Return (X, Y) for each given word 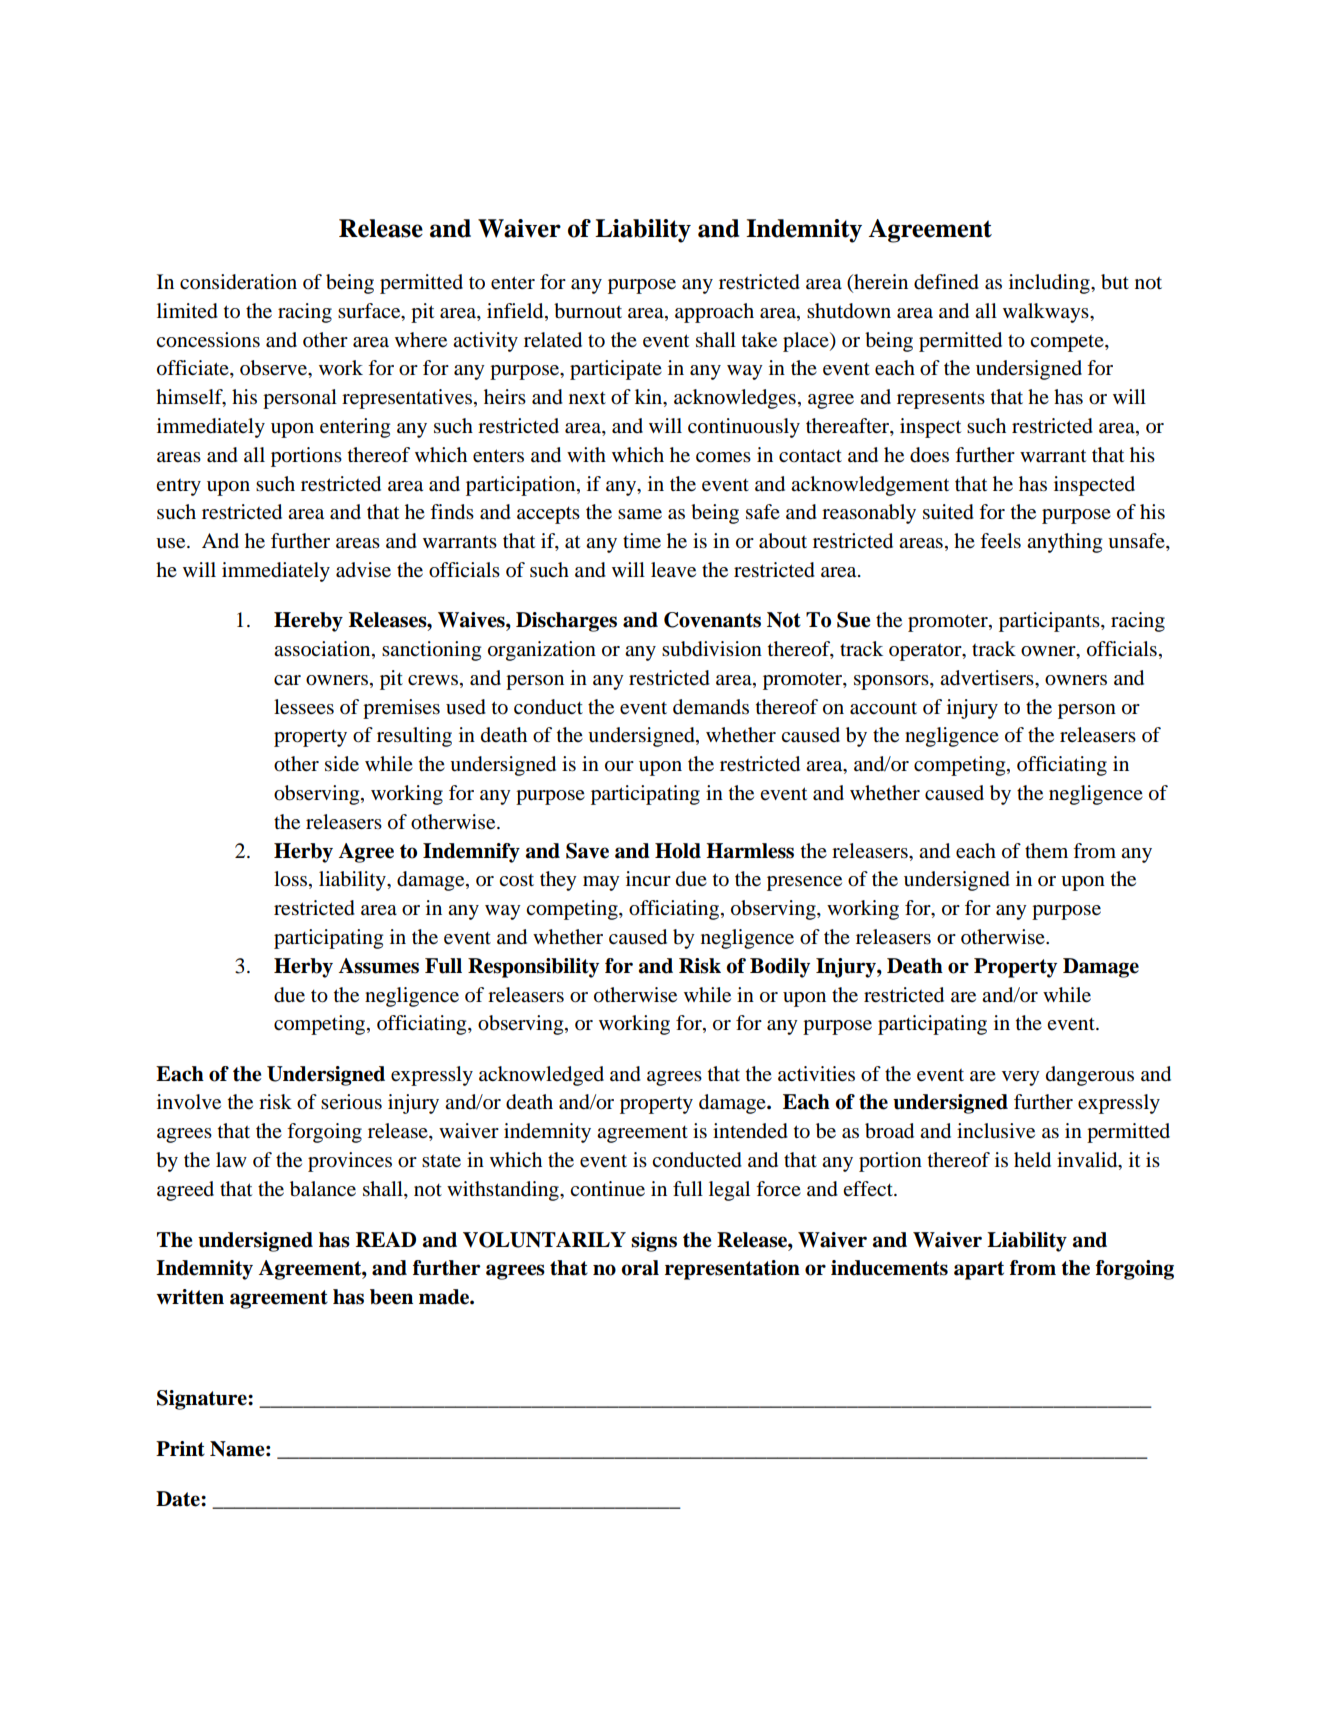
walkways (1047, 313)
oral (640, 1268)
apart (979, 1270)
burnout (588, 311)
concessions (208, 340)
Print (180, 1449)
